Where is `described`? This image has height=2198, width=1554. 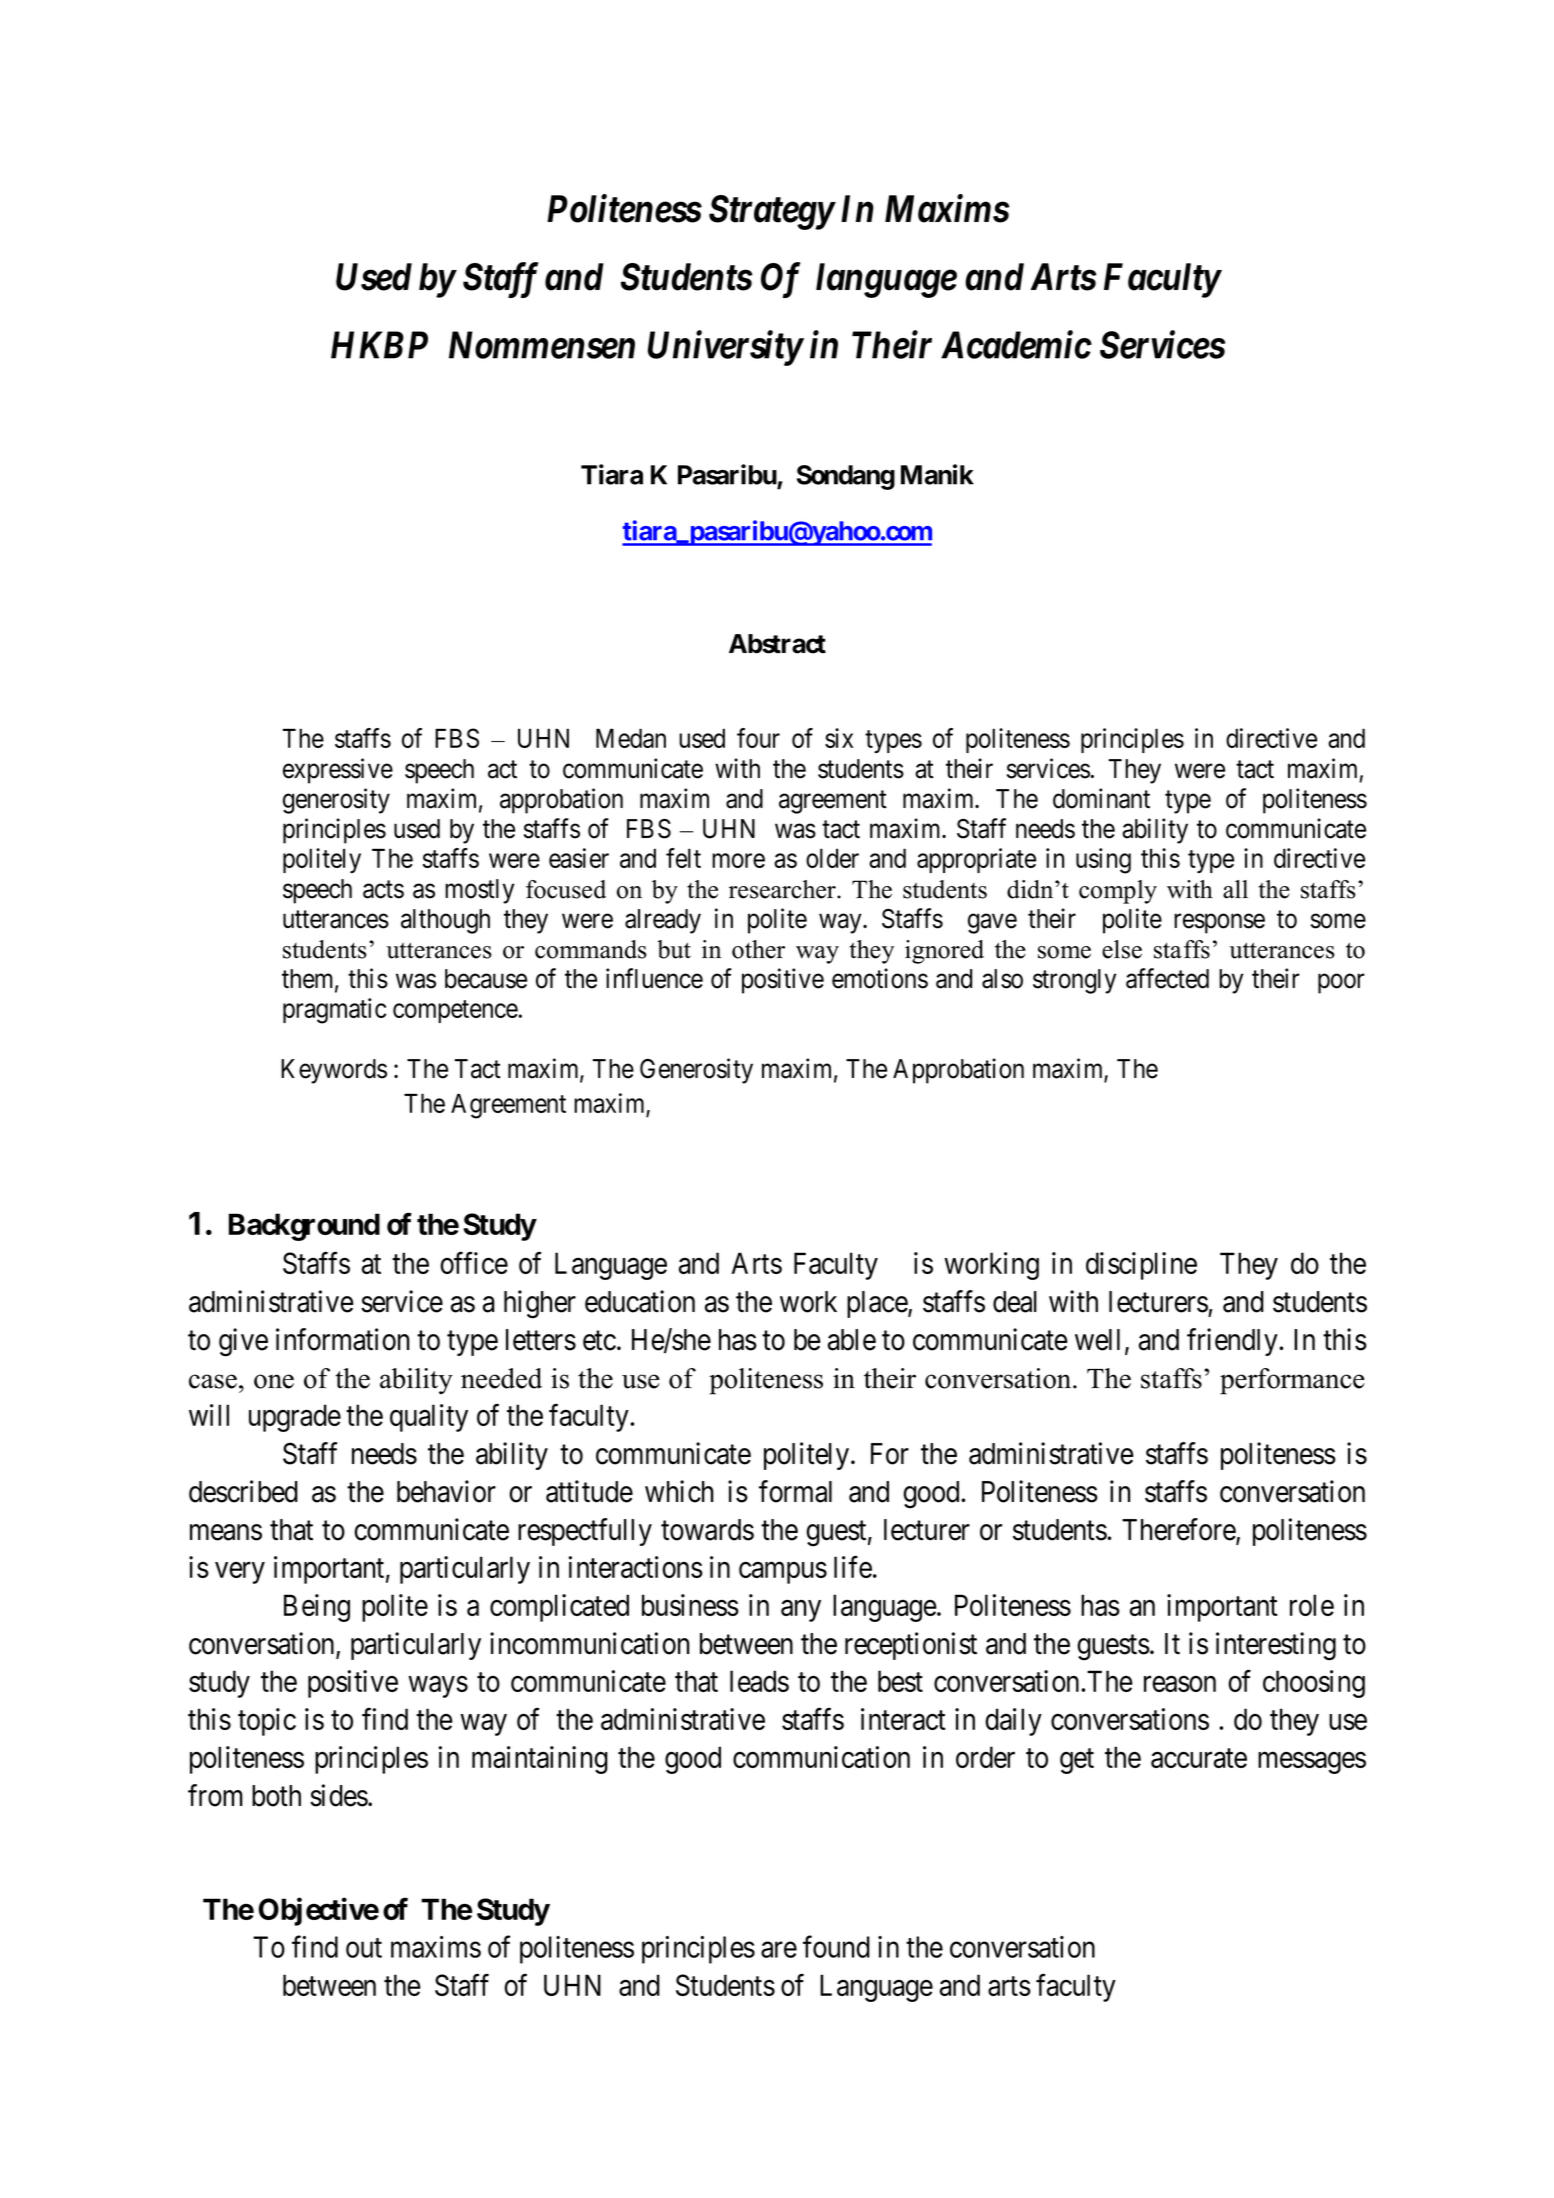 described is located at coordinates (243, 1491).
